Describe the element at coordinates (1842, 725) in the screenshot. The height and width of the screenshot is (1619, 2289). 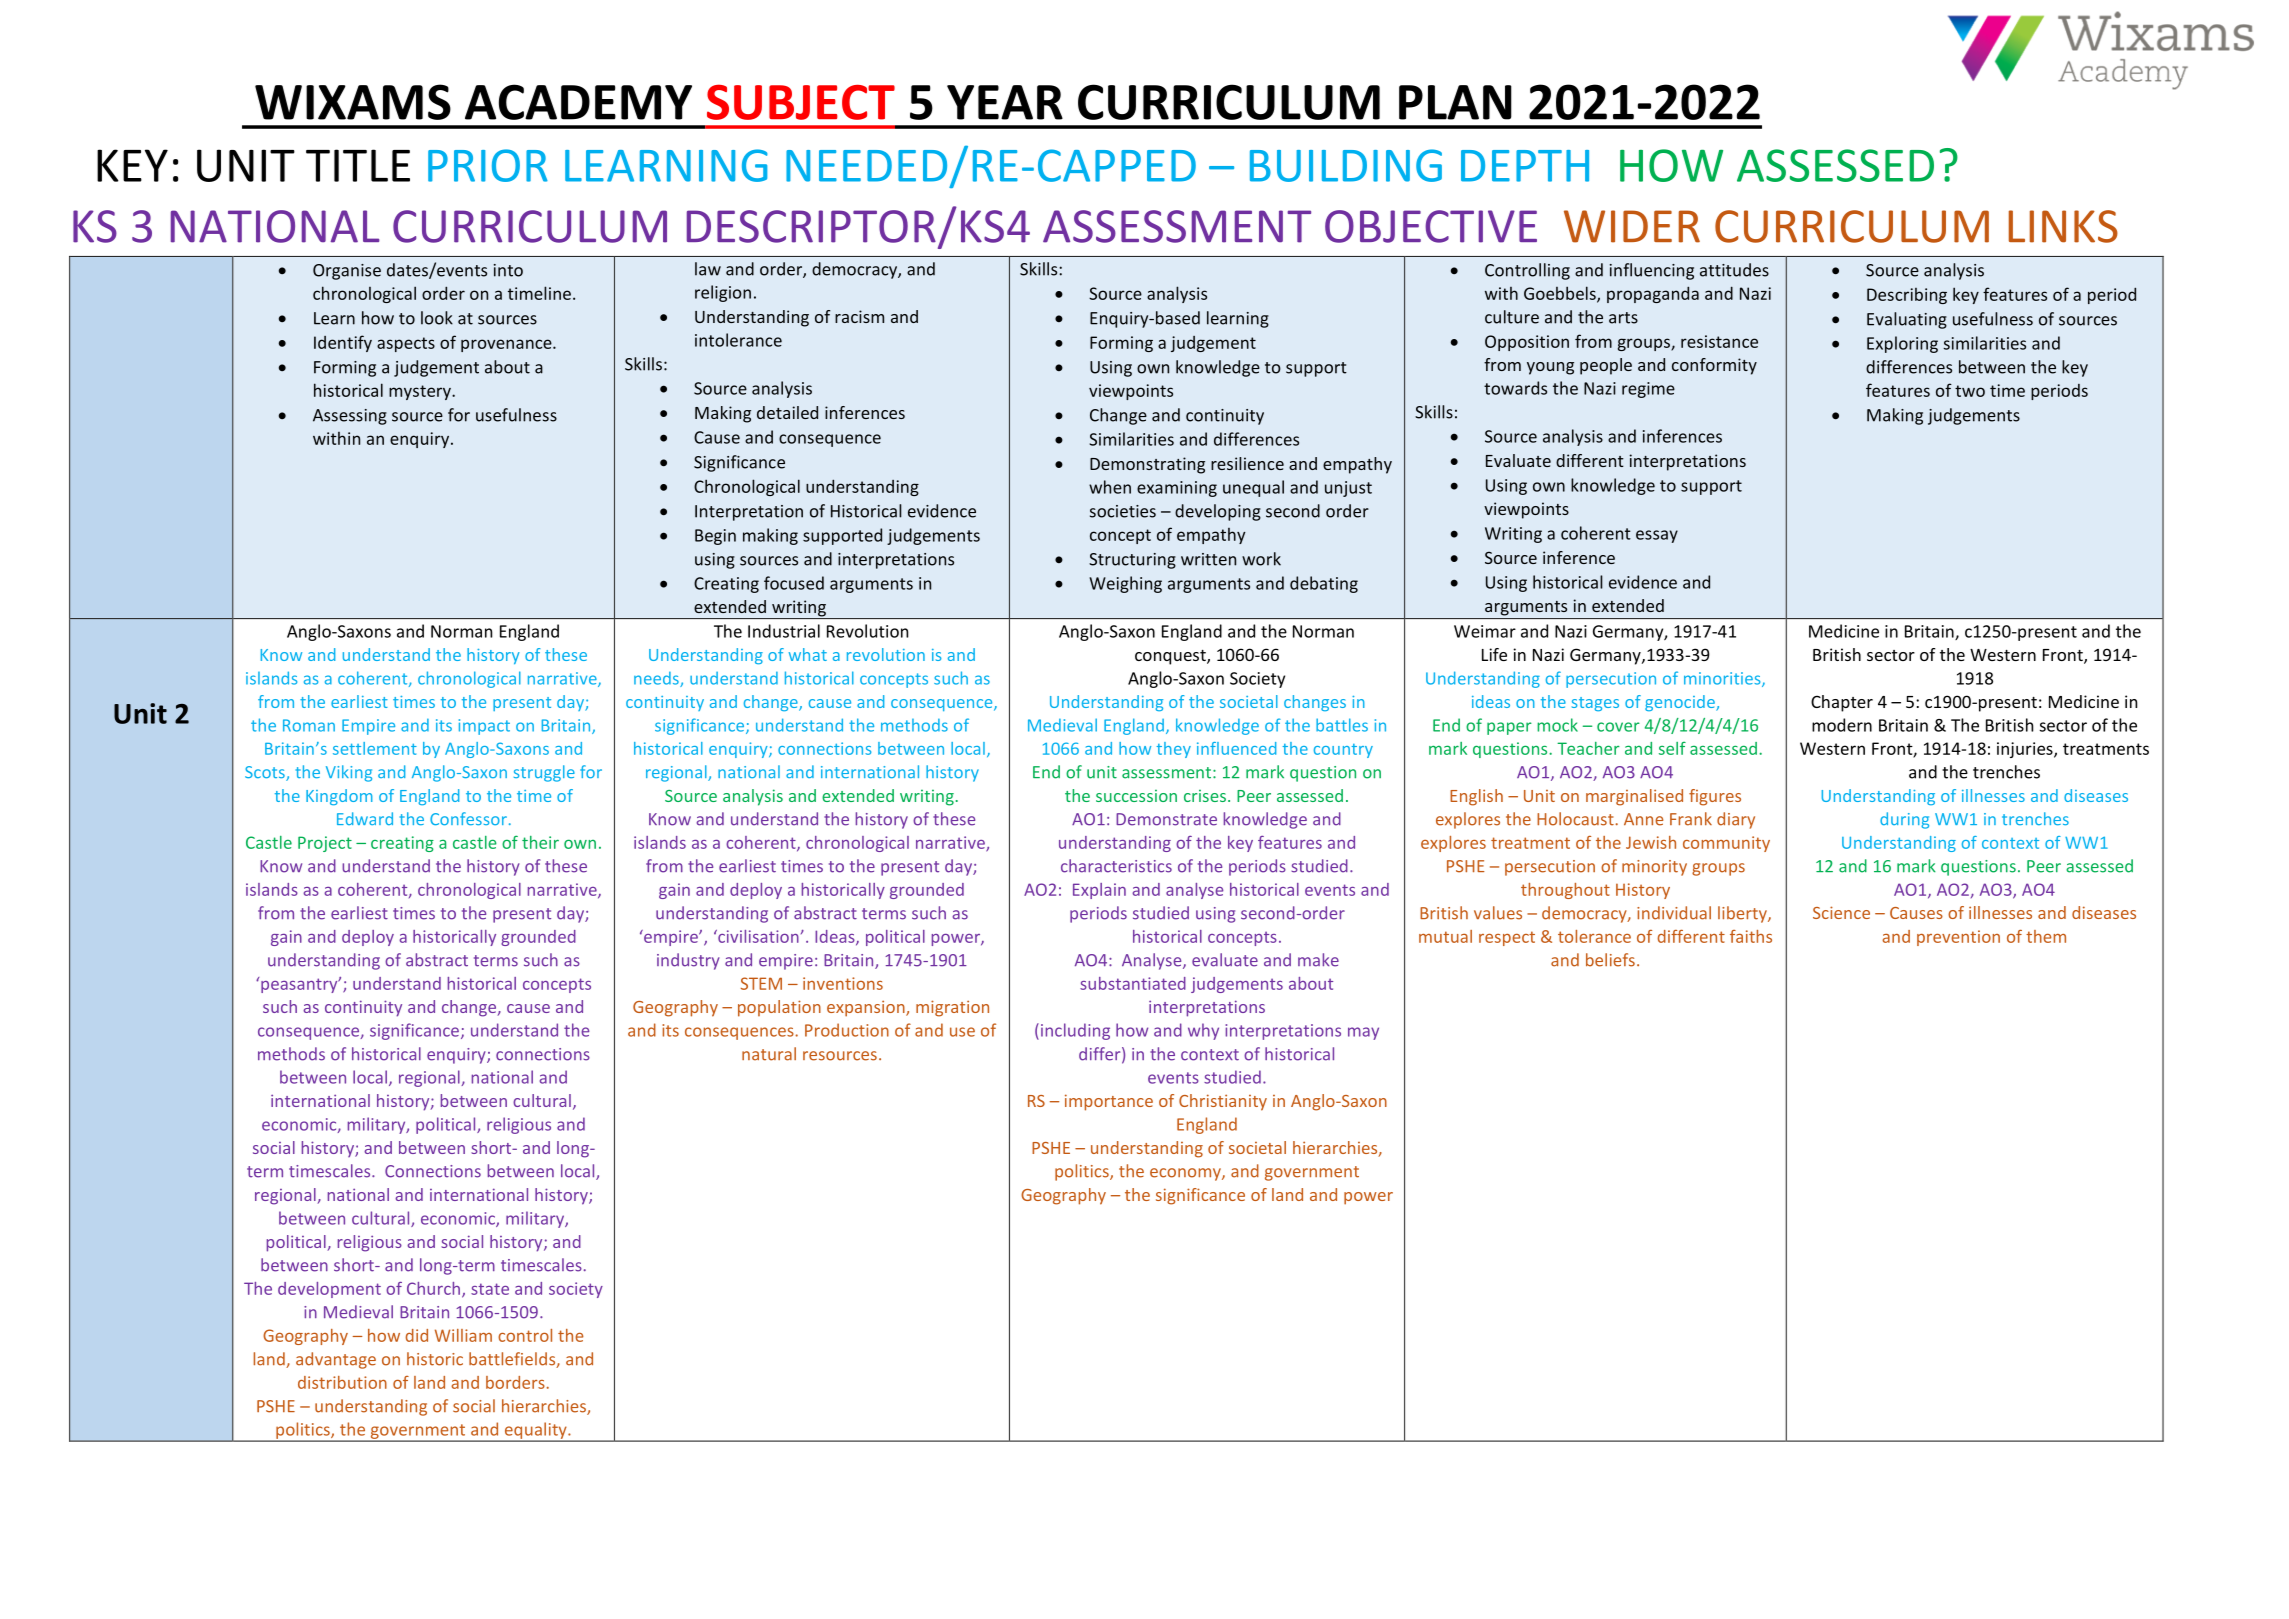
I see `modern` at that location.
